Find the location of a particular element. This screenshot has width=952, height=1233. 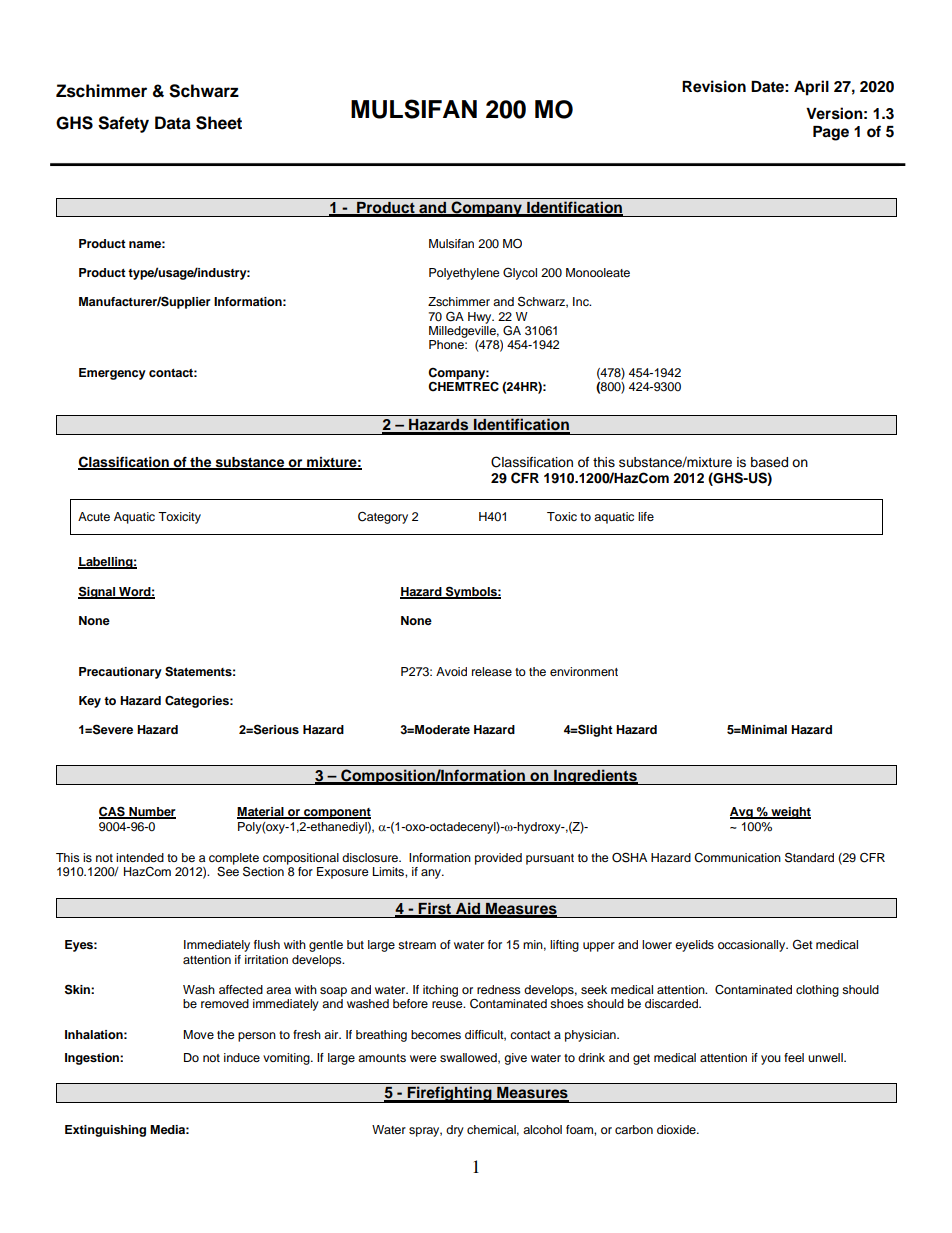

Firefighting is located at coordinates (449, 1094).
